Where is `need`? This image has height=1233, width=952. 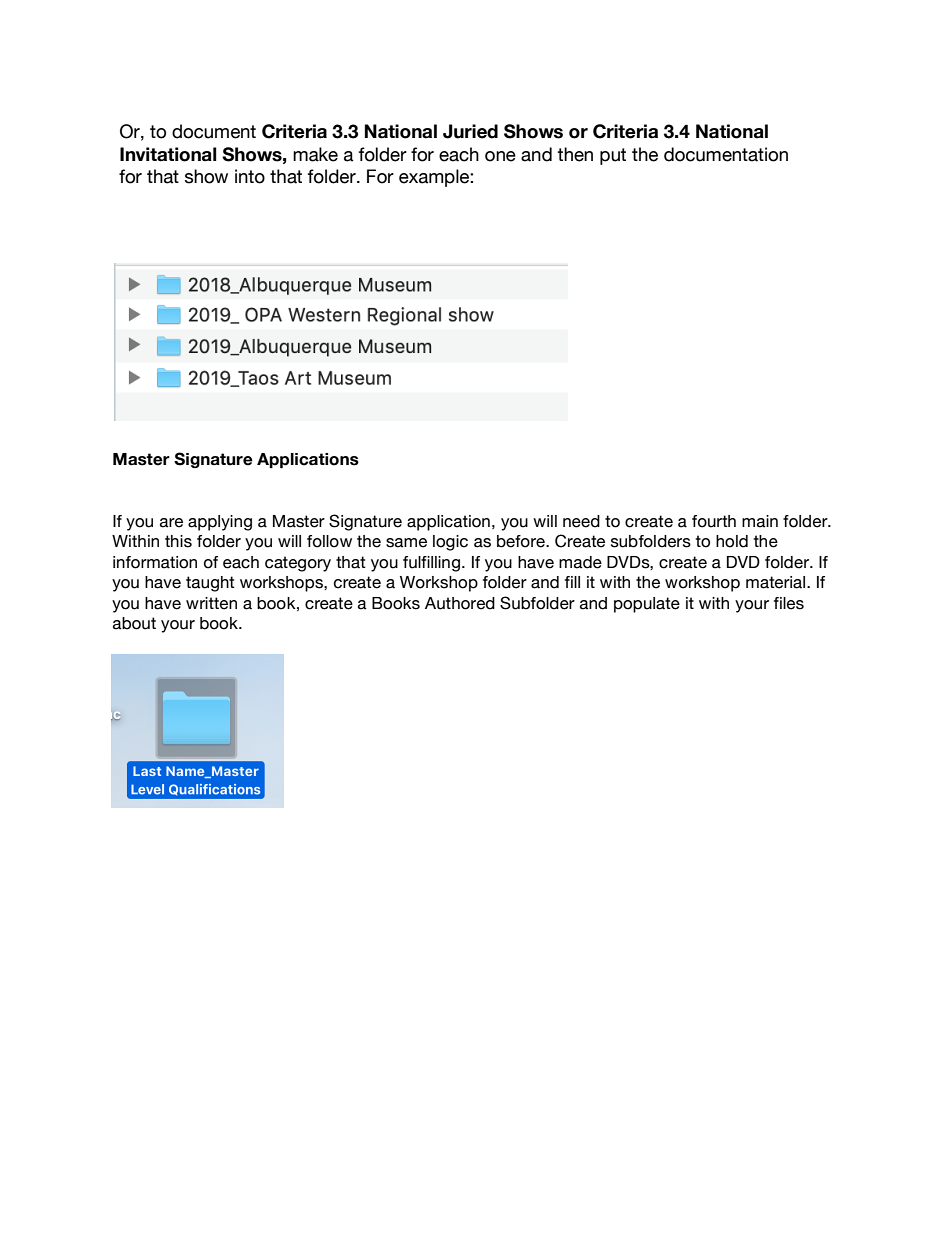 need is located at coordinates (581, 521).
